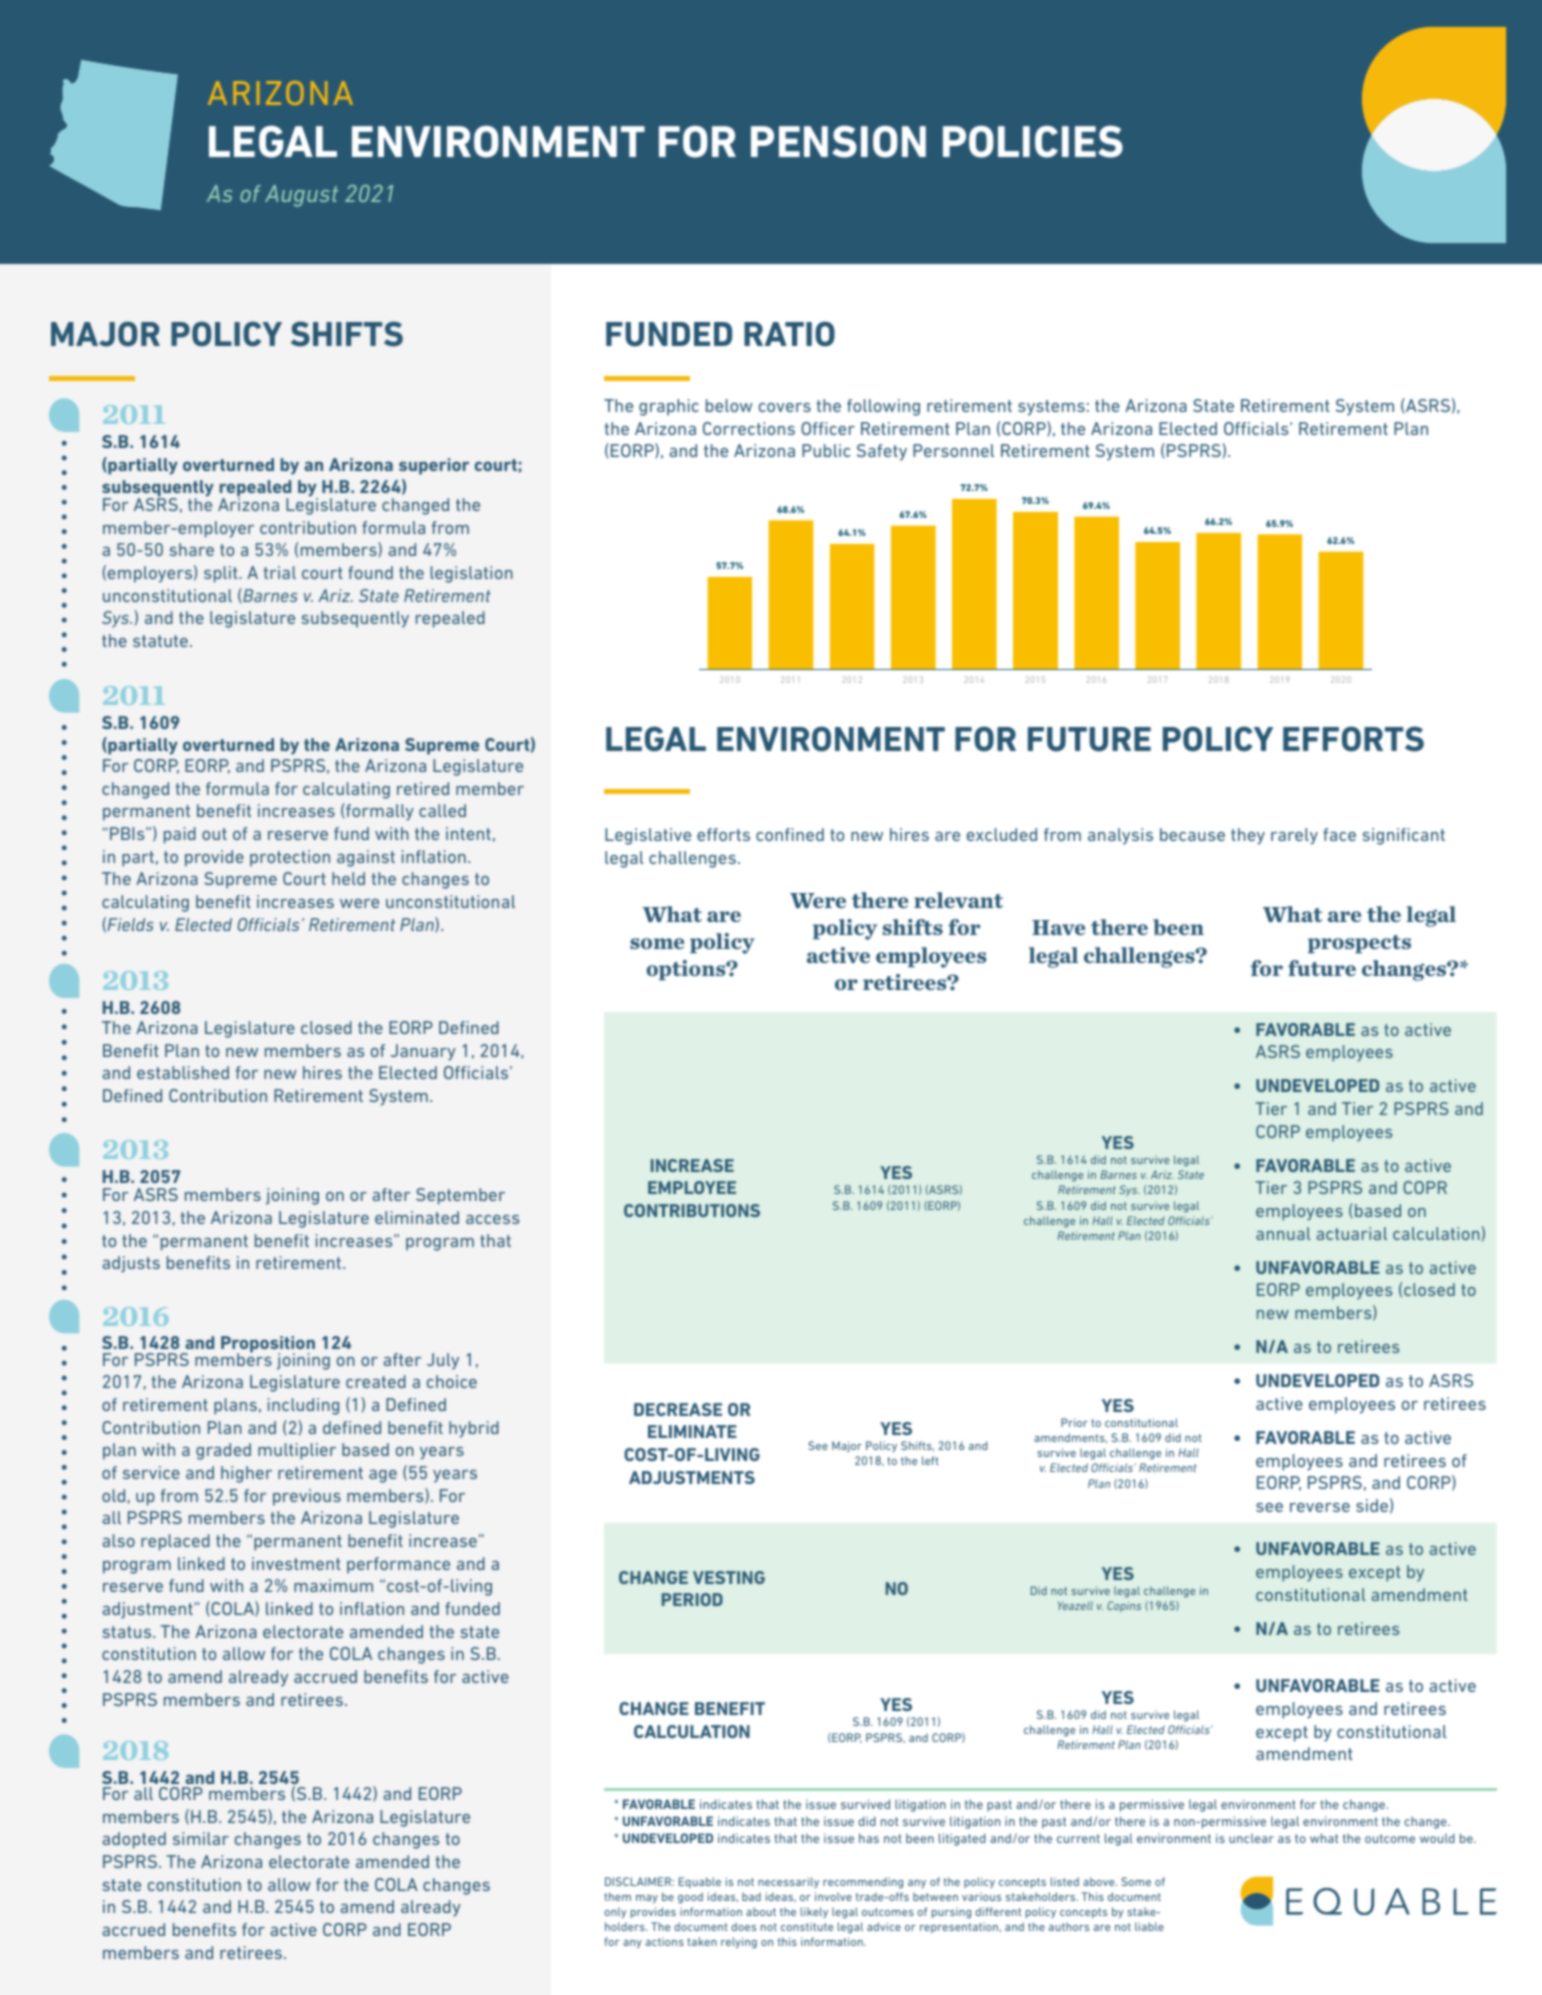  What do you see at coordinates (201, 1838) in the image?
I see `similar` at bounding box center [201, 1838].
